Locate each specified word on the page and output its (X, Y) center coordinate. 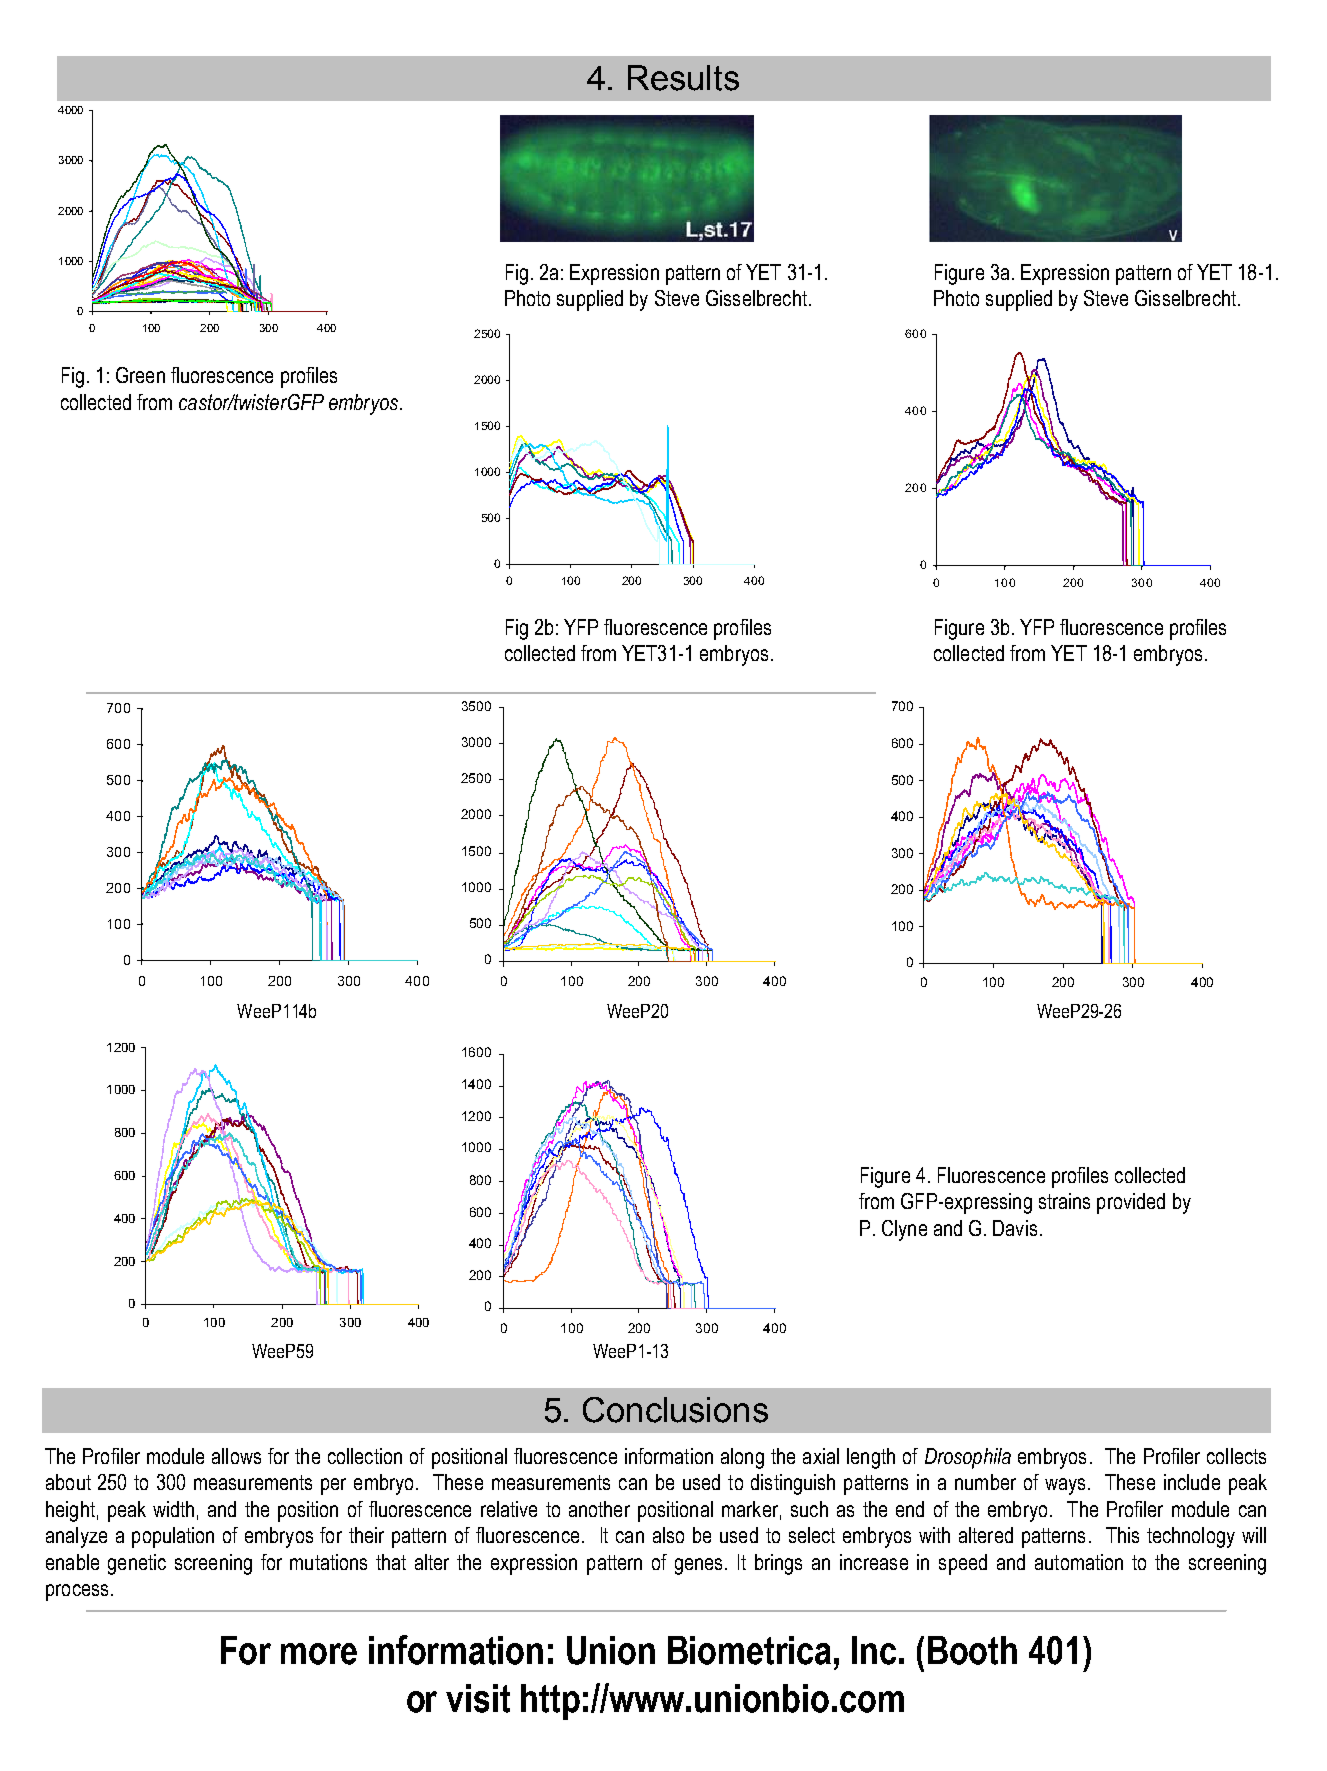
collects (1236, 1456)
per (333, 1486)
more (319, 1654)
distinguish (793, 1484)
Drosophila (968, 1458)
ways (1065, 1486)
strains (1064, 1201)
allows (236, 1456)
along (742, 1458)
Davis (1015, 1228)
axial (821, 1456)
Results (683, 78)
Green (140, 375)
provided (1131, 1203)
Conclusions (675, 1410)
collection (365, 1456)
